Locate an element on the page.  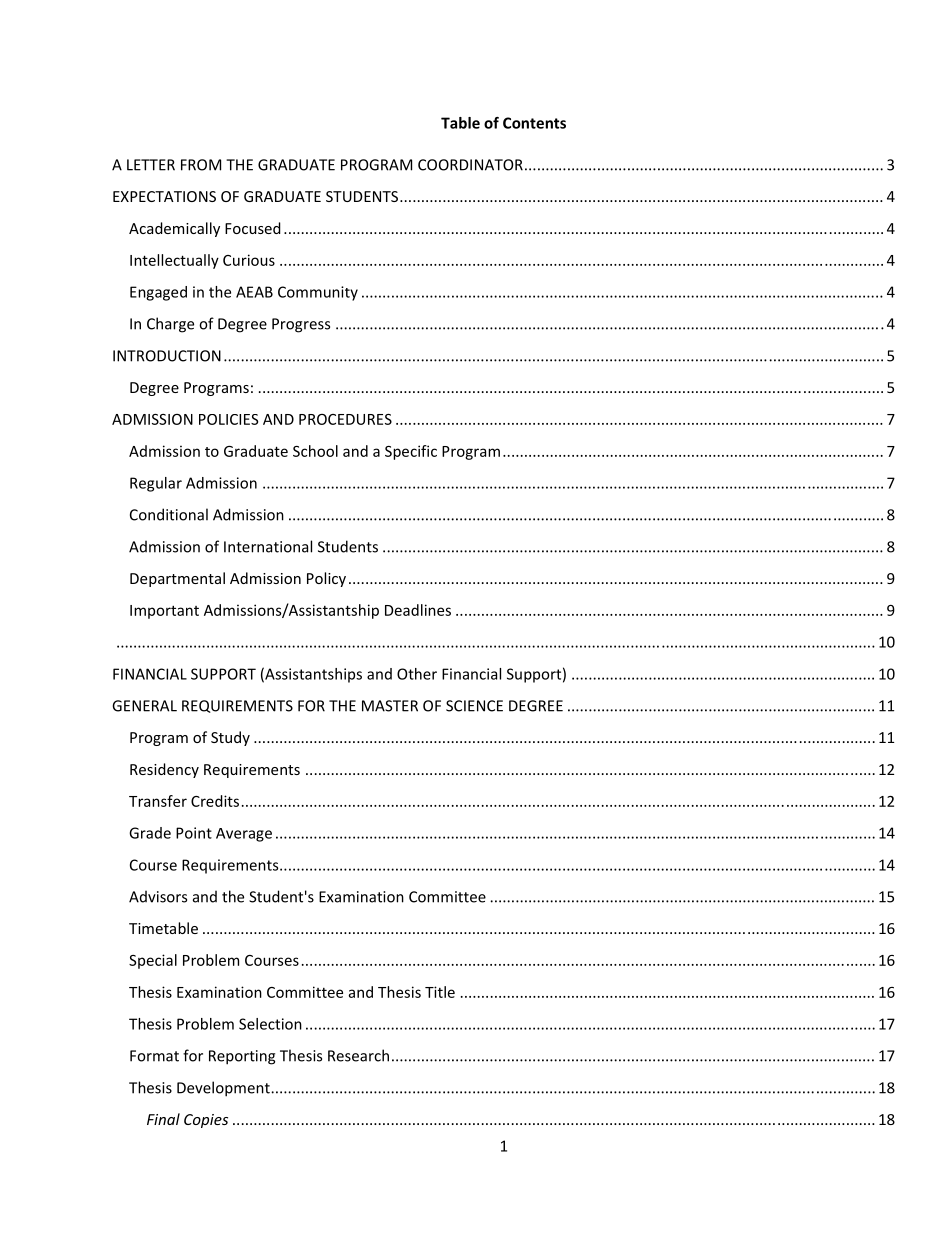
Contents is located at coordinates (534, 123).
